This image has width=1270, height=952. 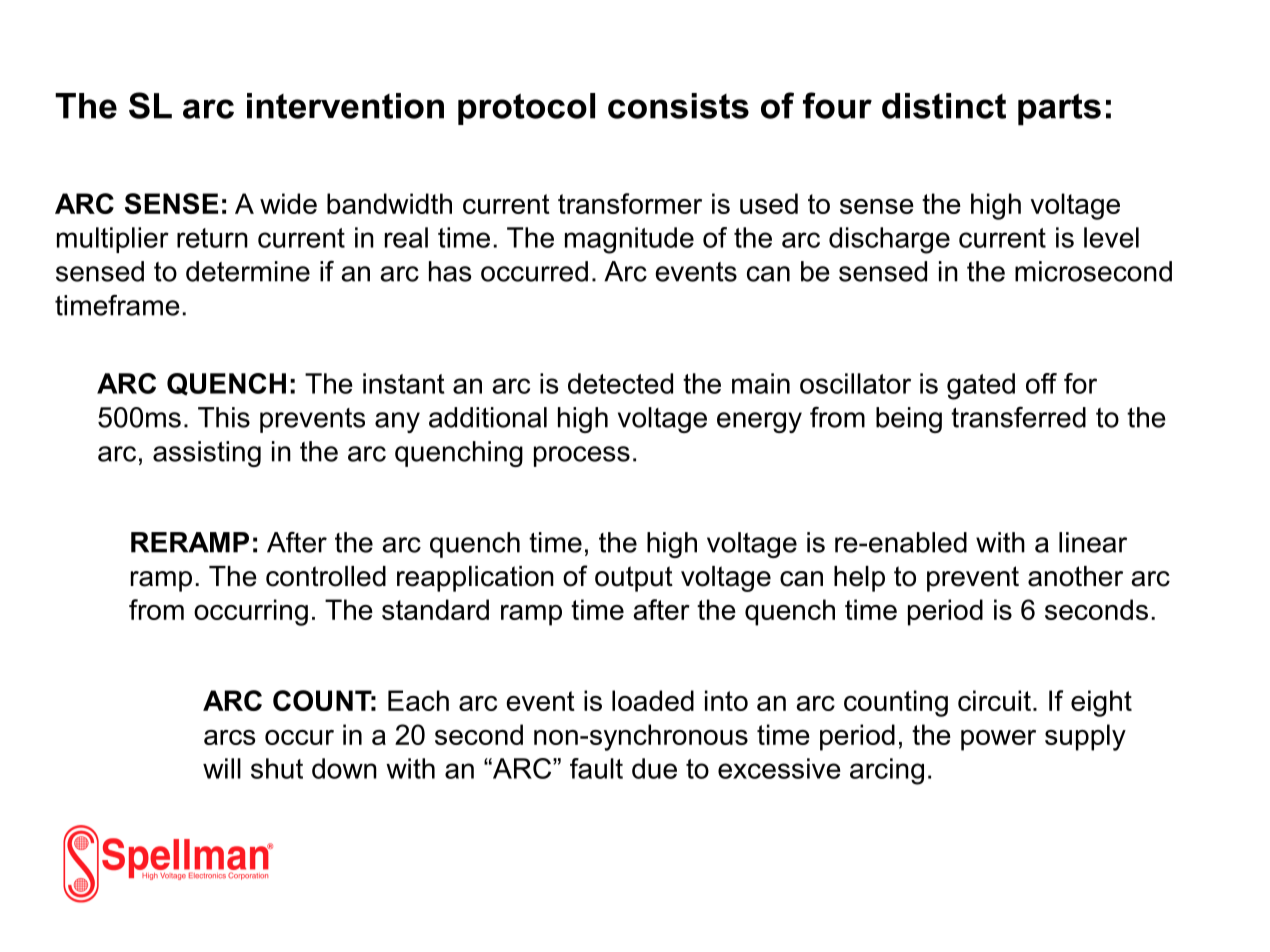 What do you see at coordinates (230, 737) in the image?
I see `arcs` at bounding box center [230, 737].
